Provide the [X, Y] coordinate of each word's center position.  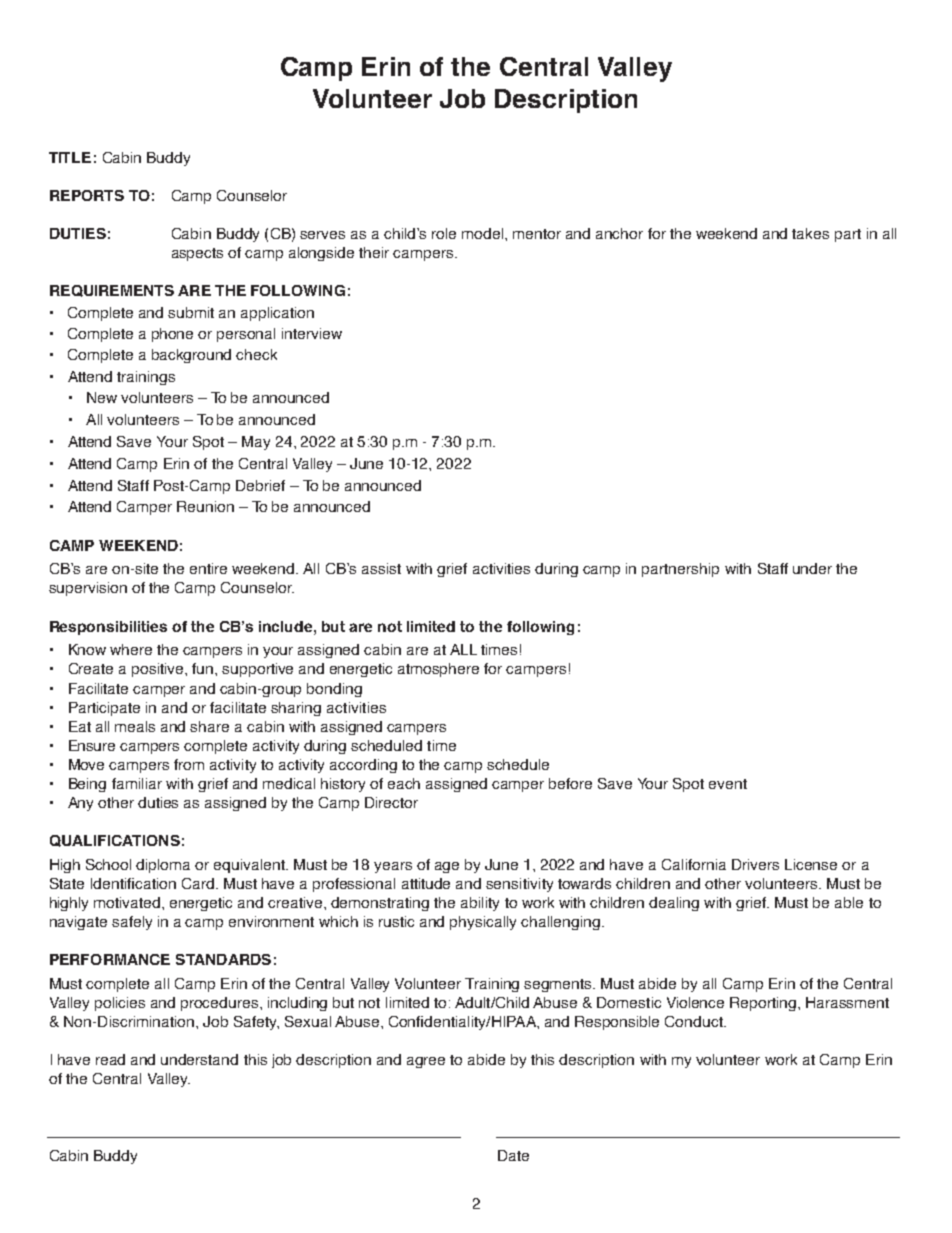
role [444, 233]
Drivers [755, 864]
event [728, 784]
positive [159, 670]
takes [810, 233]
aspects [197, 254]
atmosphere [438, 670]
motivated [128, 902]
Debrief [260, 485]
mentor [537, 234]
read [110, 1059]
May [256, 443]
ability [480, 904]
